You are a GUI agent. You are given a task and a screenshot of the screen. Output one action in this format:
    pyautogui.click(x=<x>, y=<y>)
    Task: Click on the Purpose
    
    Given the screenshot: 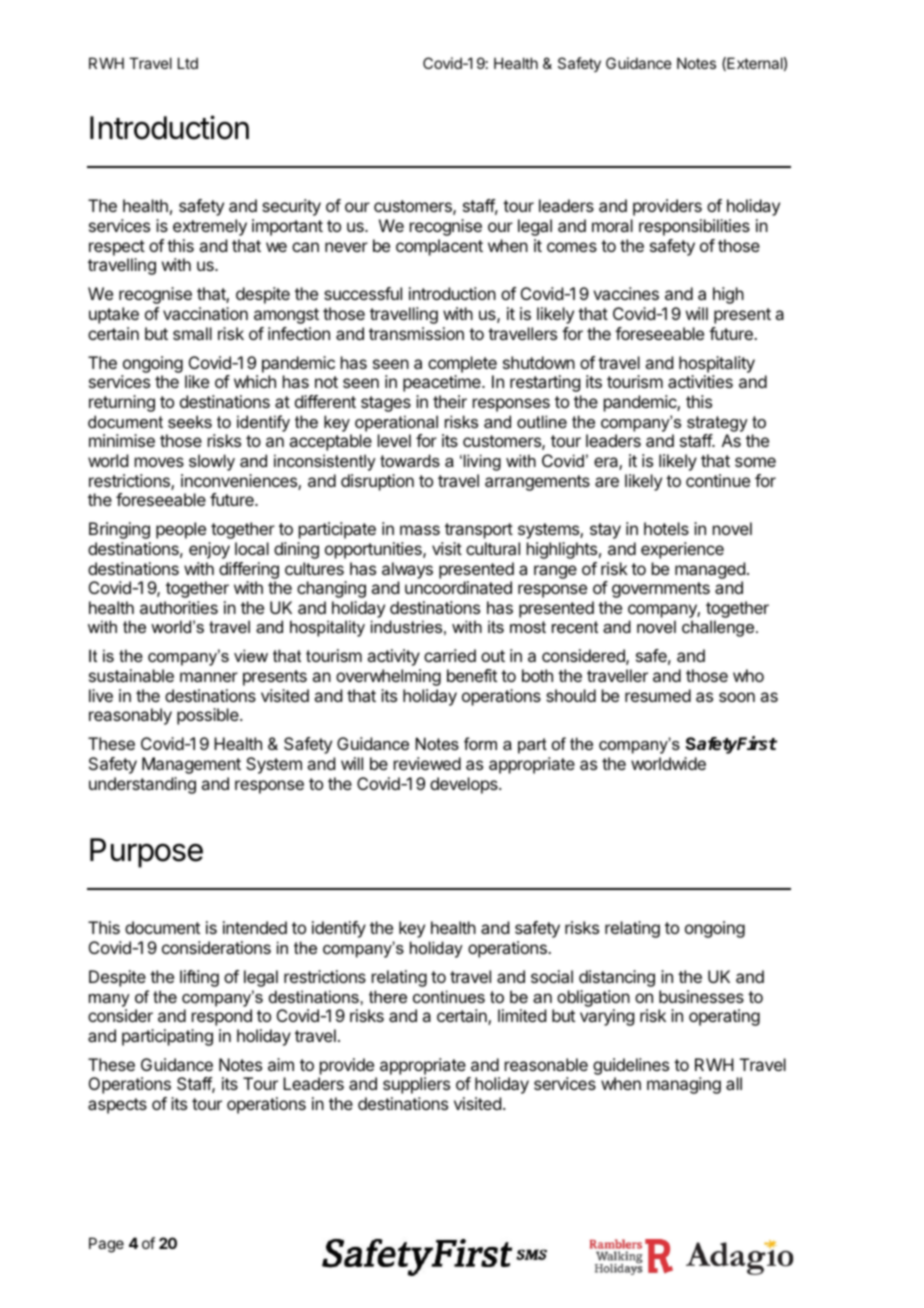 What is the action you would take?
    pyautogui.click(x=146, y=853)
